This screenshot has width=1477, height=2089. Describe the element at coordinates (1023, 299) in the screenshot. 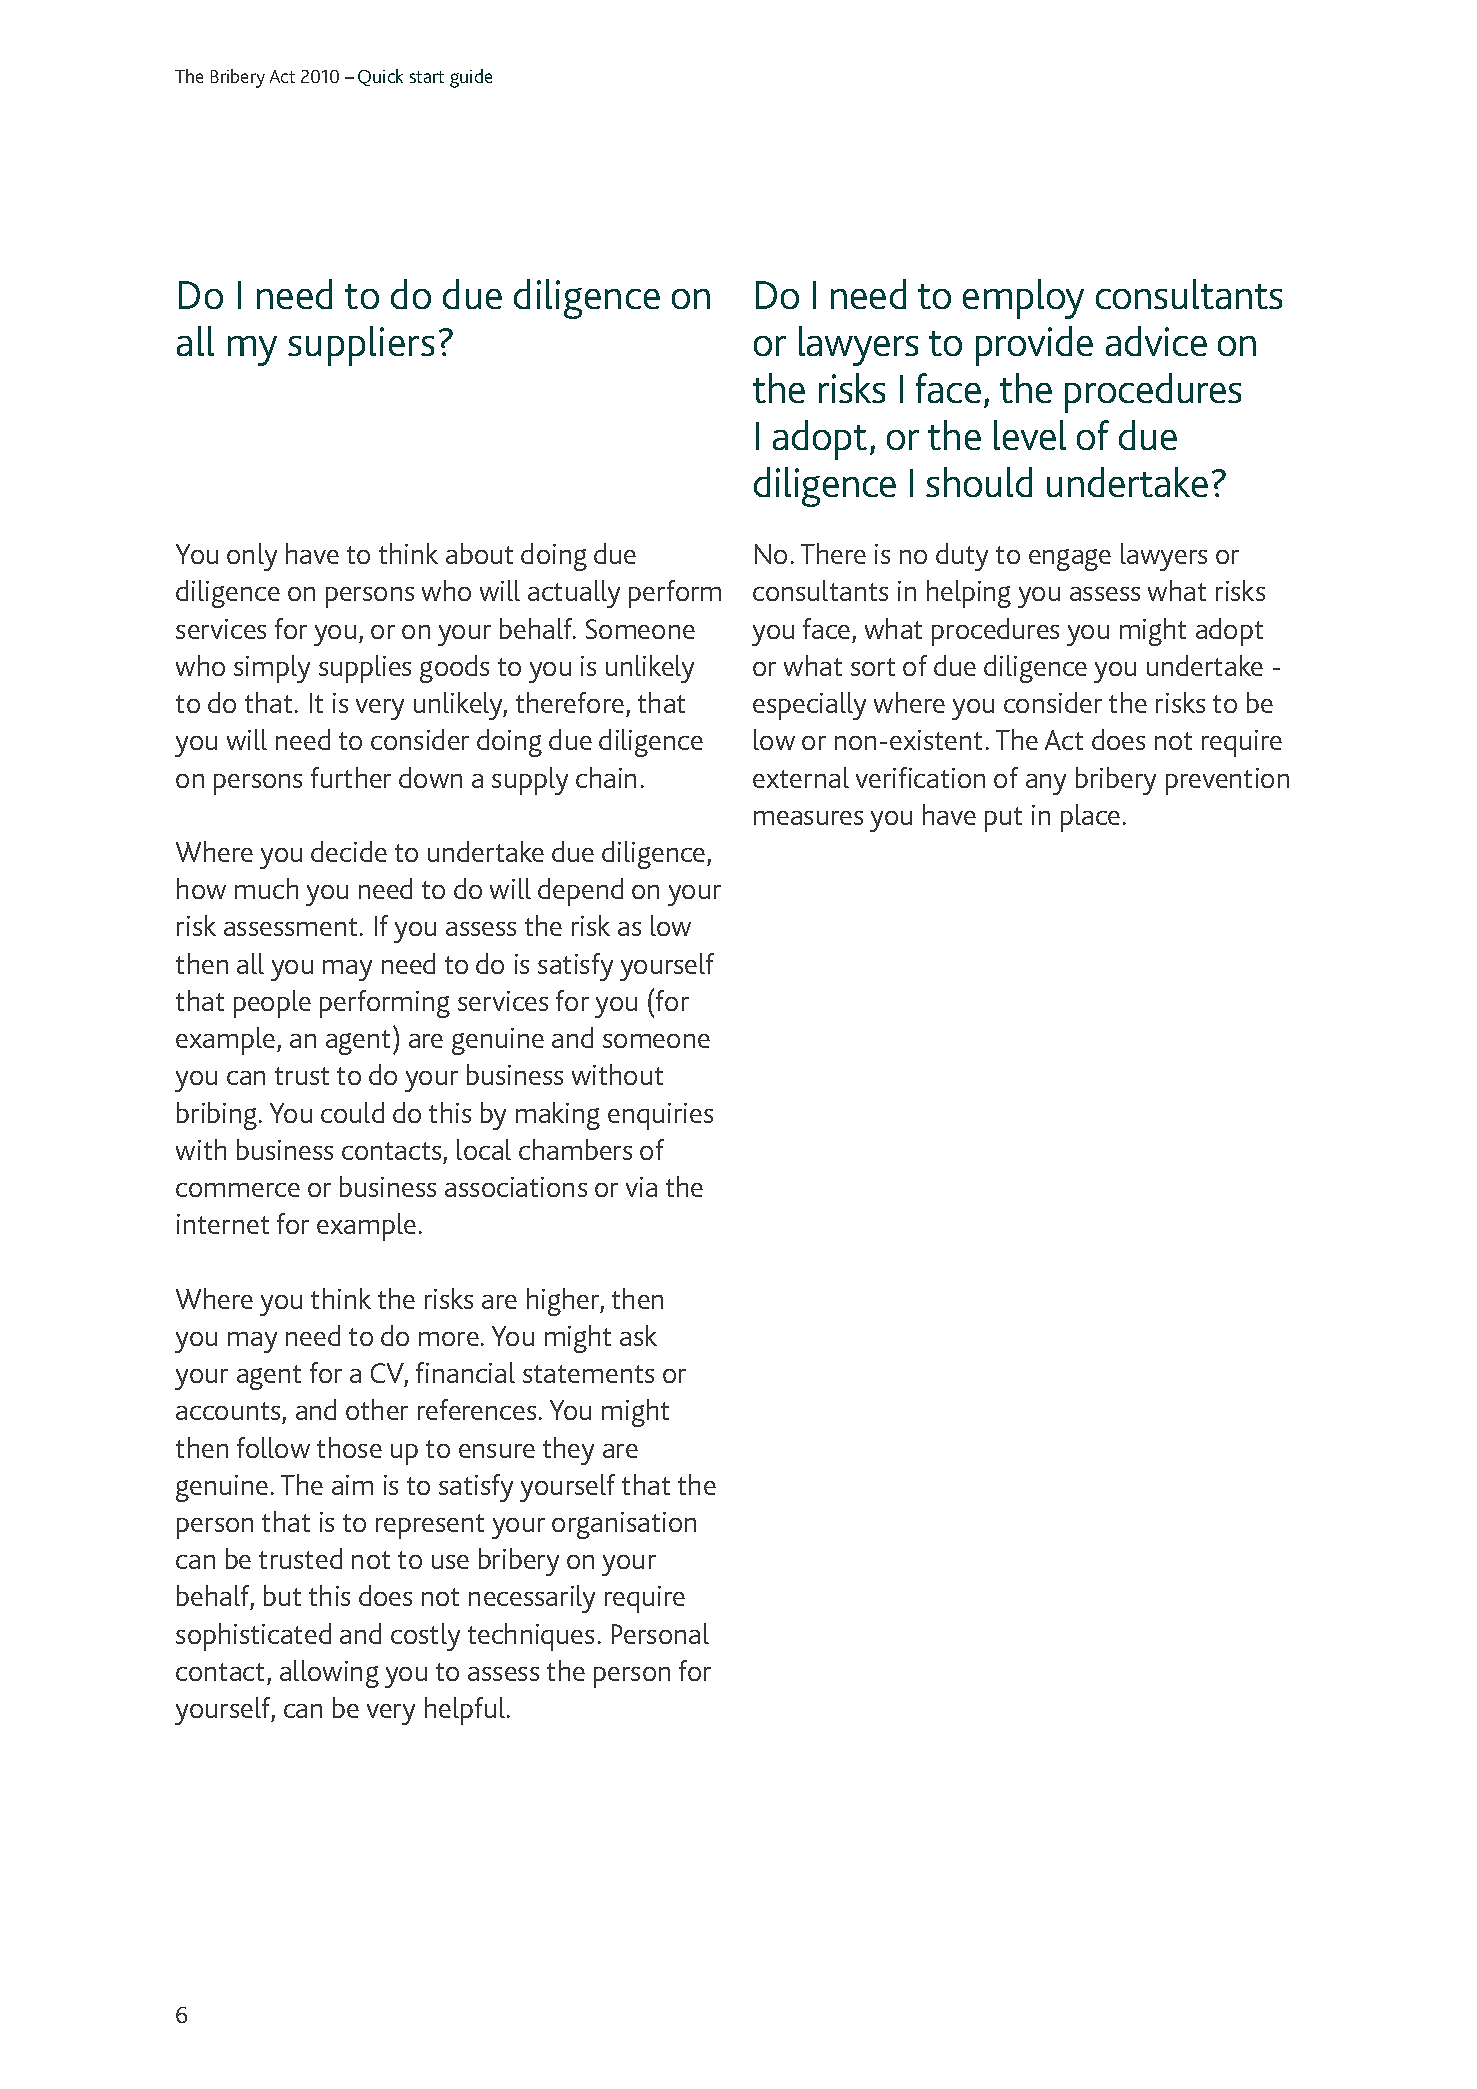

I see `employ` at that location.
